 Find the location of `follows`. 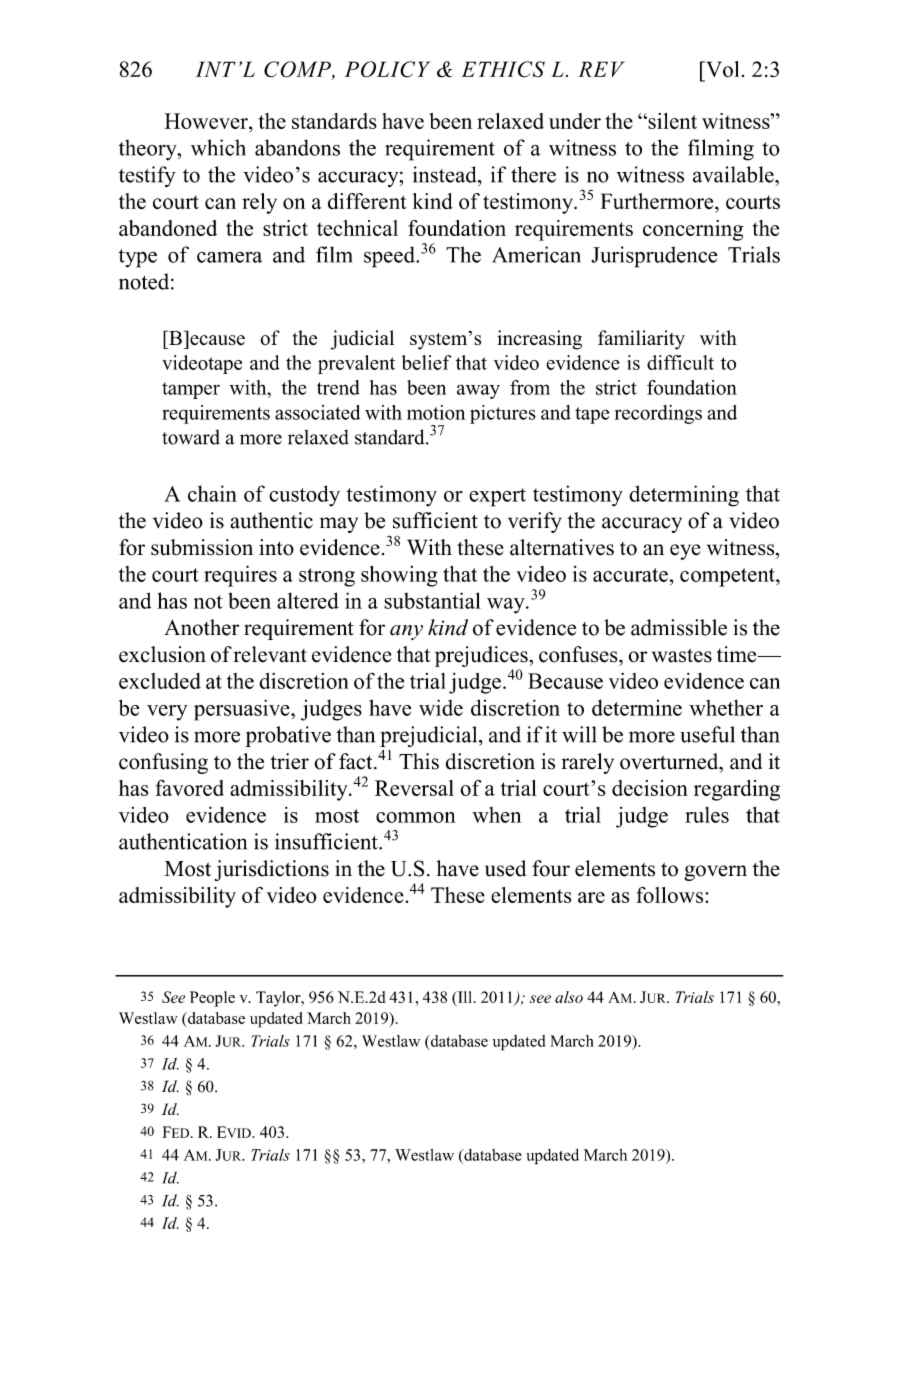

follows is located at coordinates (671, 894).
